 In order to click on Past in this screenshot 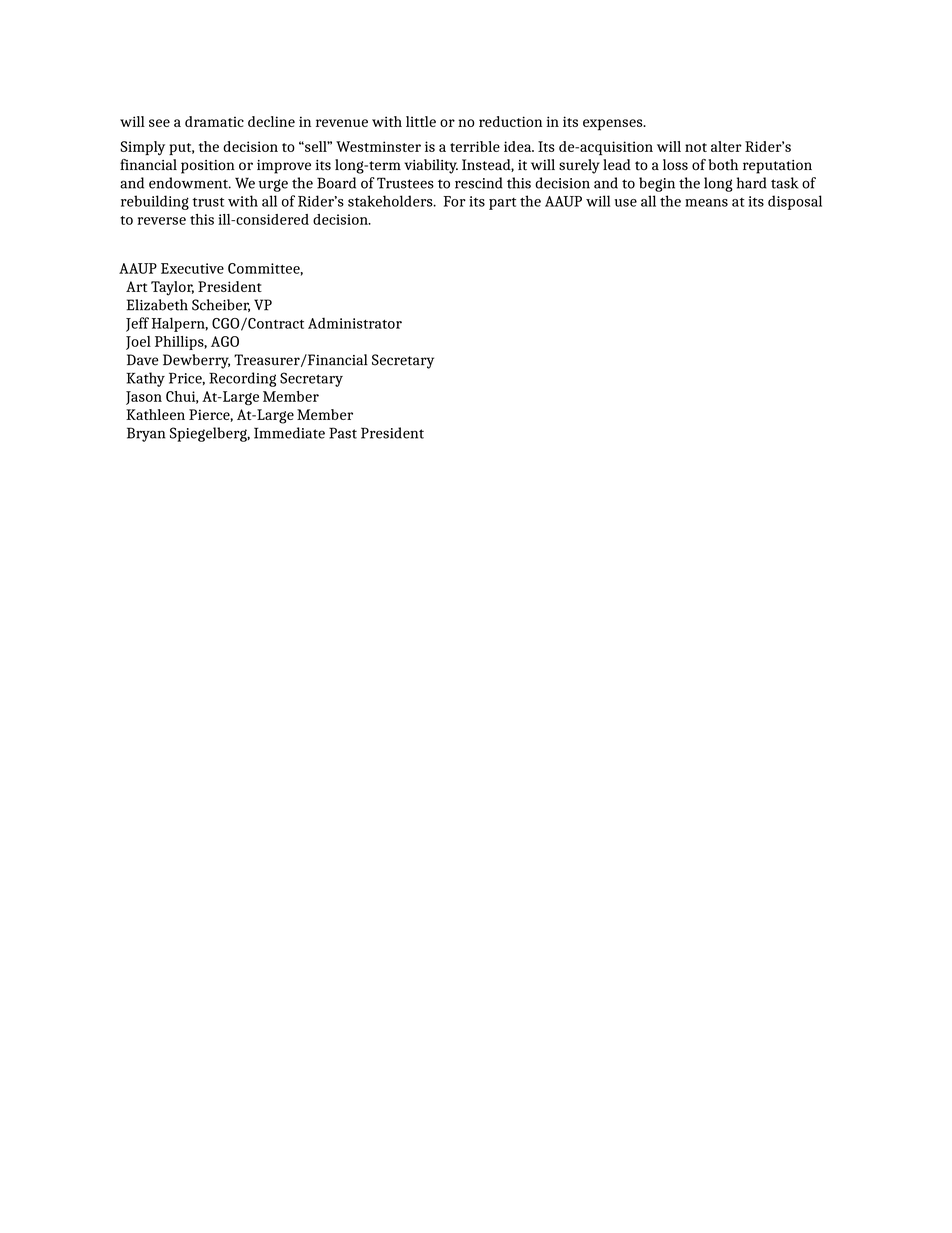, I will do `click(343, 433)`.
